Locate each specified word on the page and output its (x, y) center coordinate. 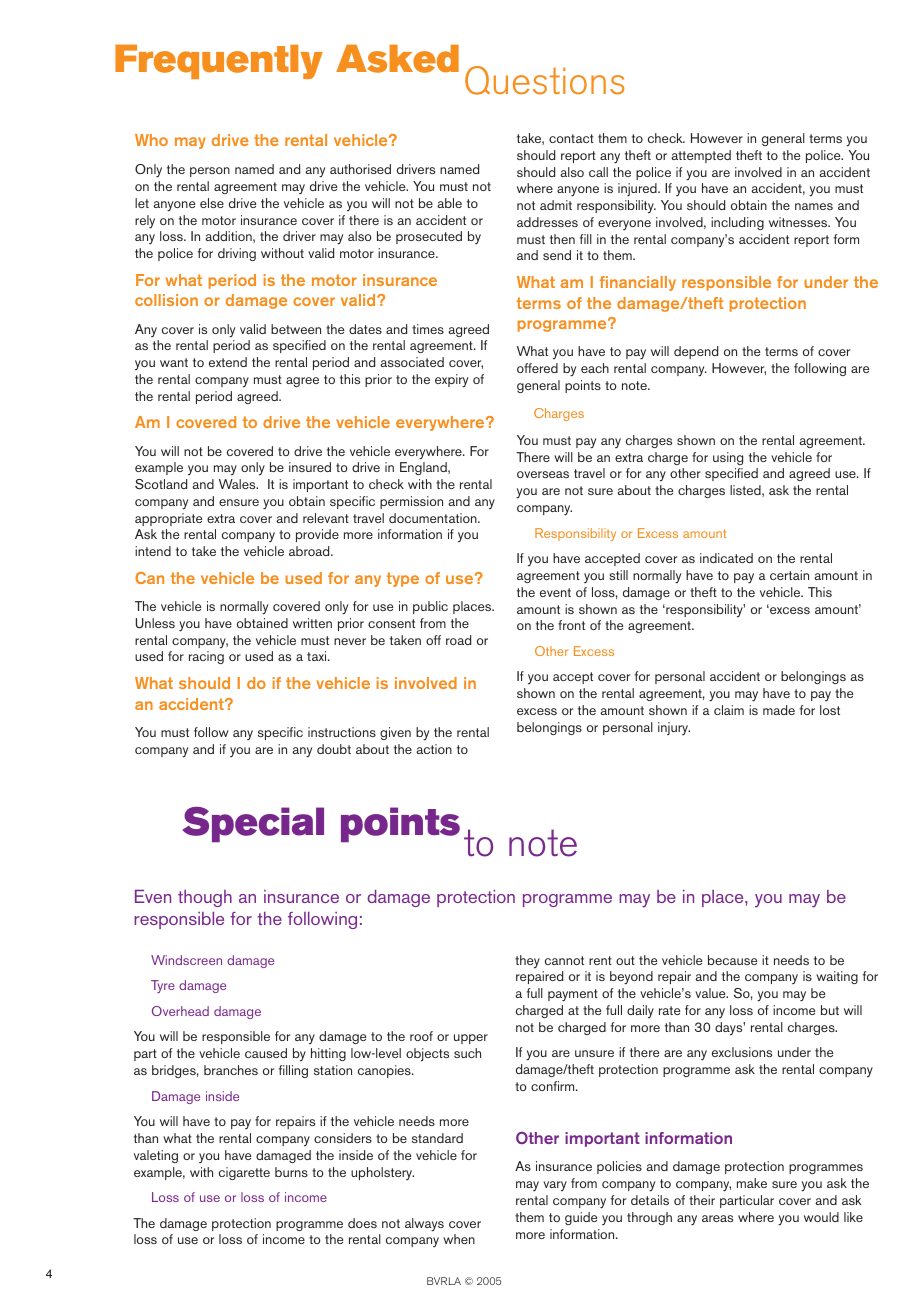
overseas (543, 474)
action (434, 749)
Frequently (219, 62)
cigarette (244, 1173)
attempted (701, 156)
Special (253, 824)
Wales (238, 484)
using (728, 458)
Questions (544, 80)
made (779, 710)
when (459, 1239)
